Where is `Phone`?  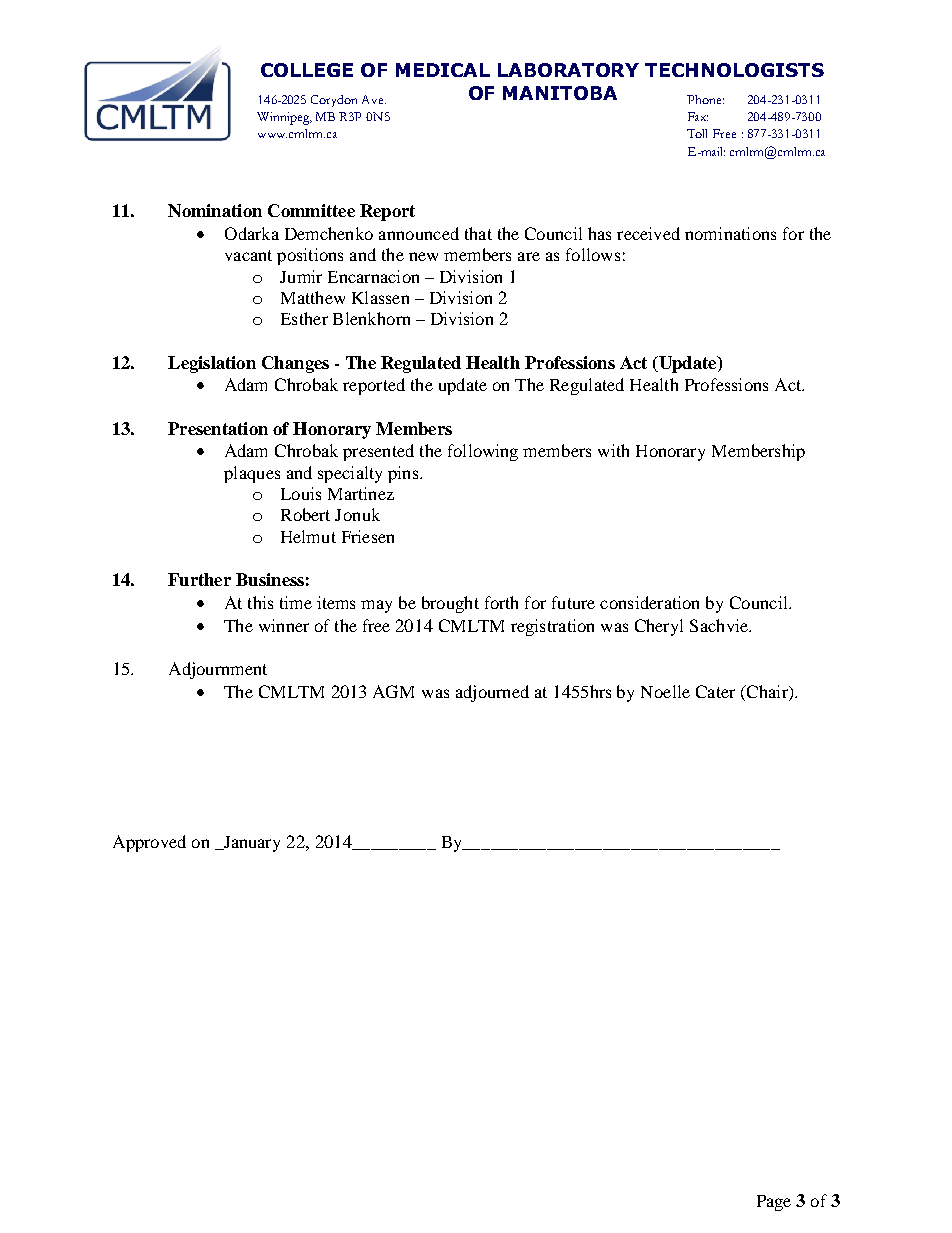
Phone is located at coordinates (705, 99).
